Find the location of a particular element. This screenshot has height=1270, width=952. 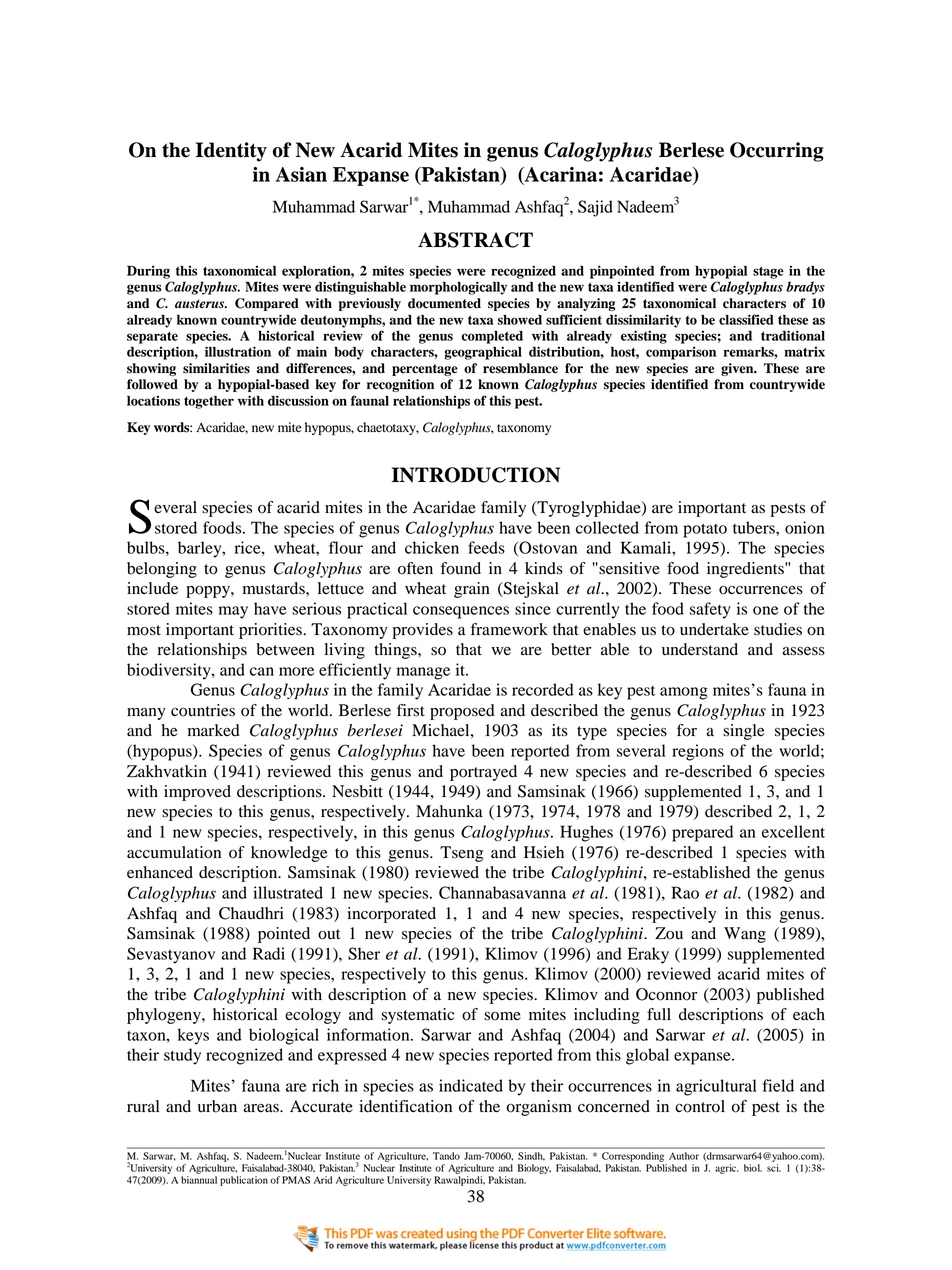

INTRODUCTION is located at coordinates (475, 475).
